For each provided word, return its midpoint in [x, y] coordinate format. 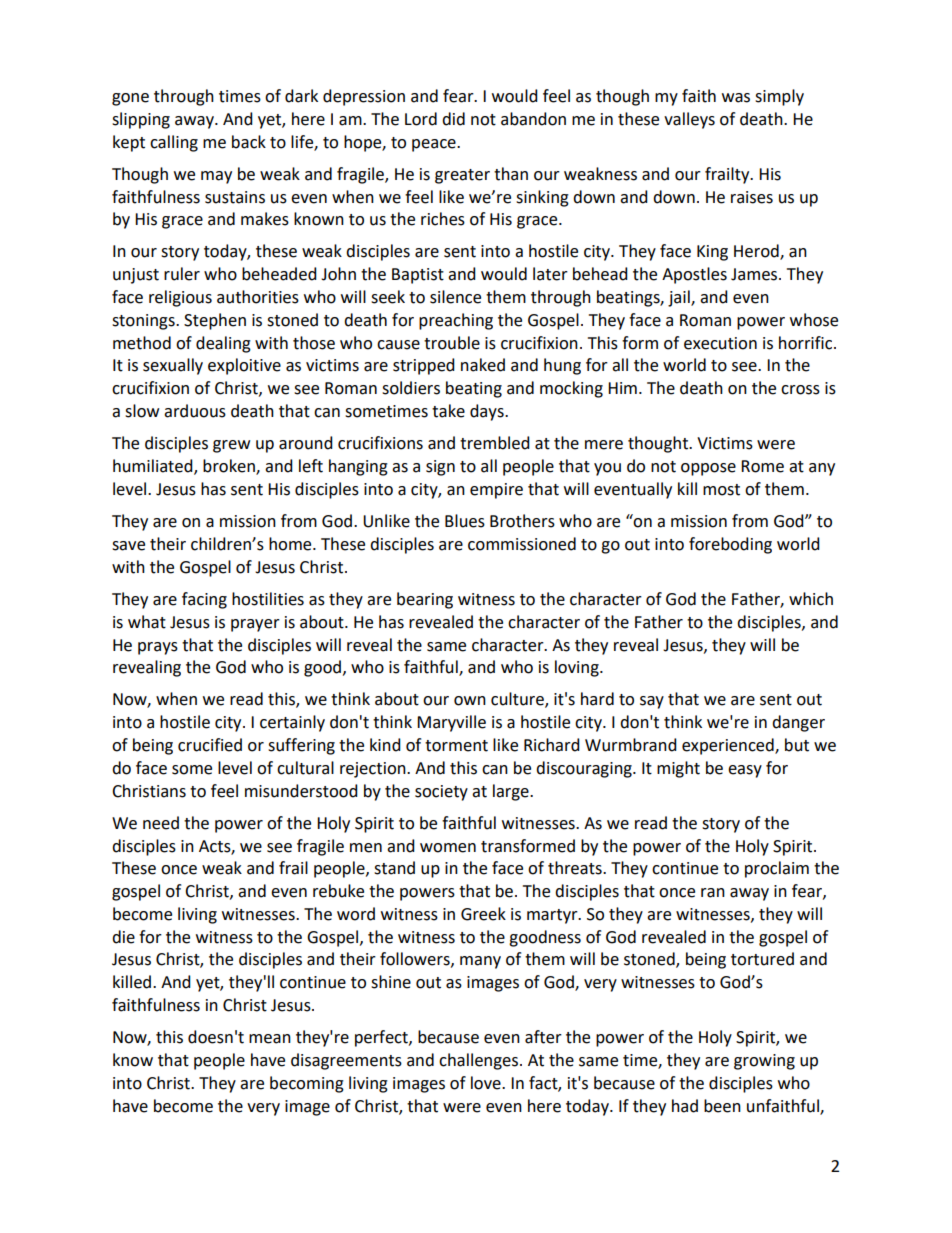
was [736, 98]
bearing [425, 600]
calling [174, 143]
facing [204, 600]
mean [270, 1039]
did [453, 119]
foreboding [730, 545]
